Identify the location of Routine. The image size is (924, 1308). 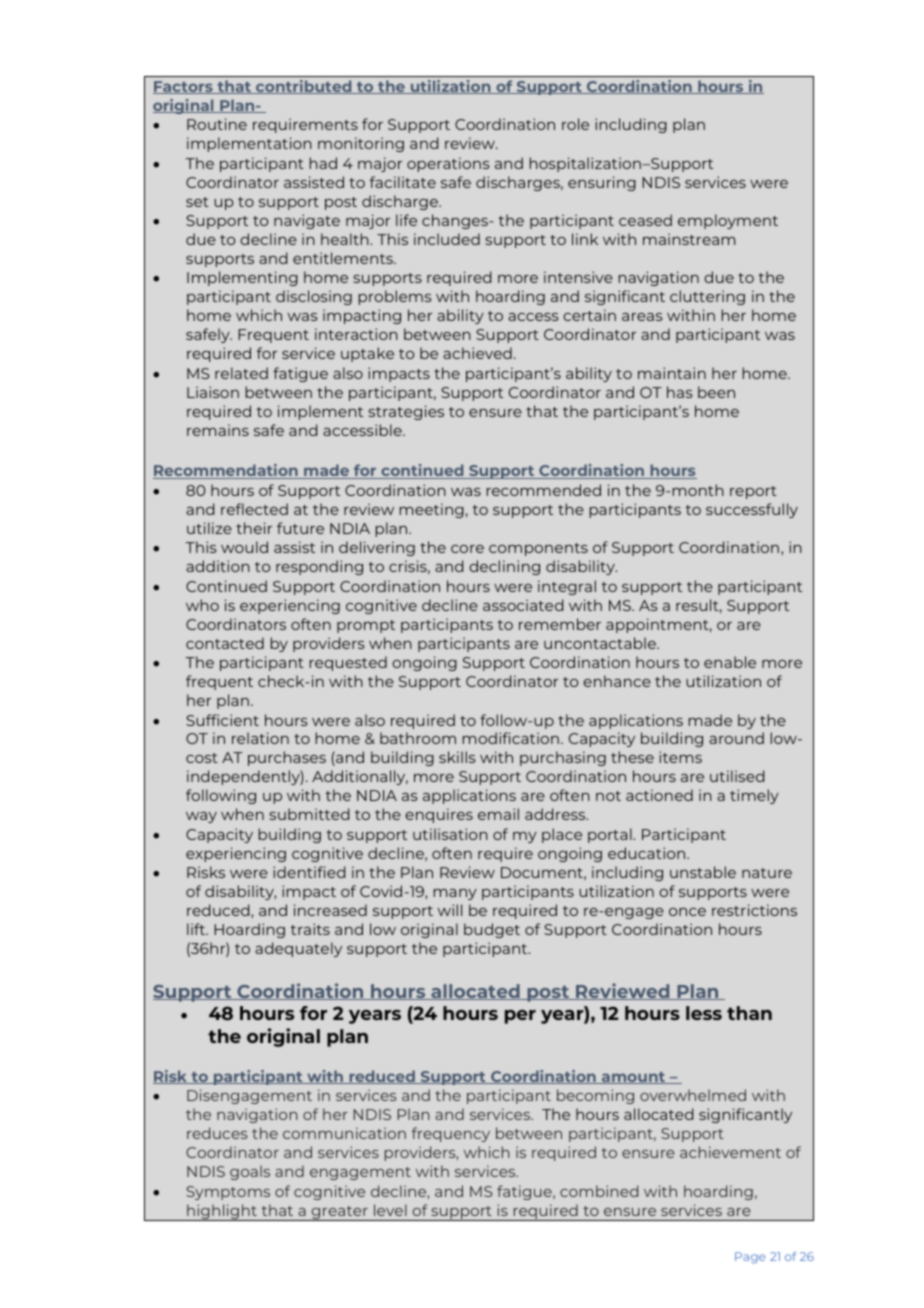
(217, 124).
